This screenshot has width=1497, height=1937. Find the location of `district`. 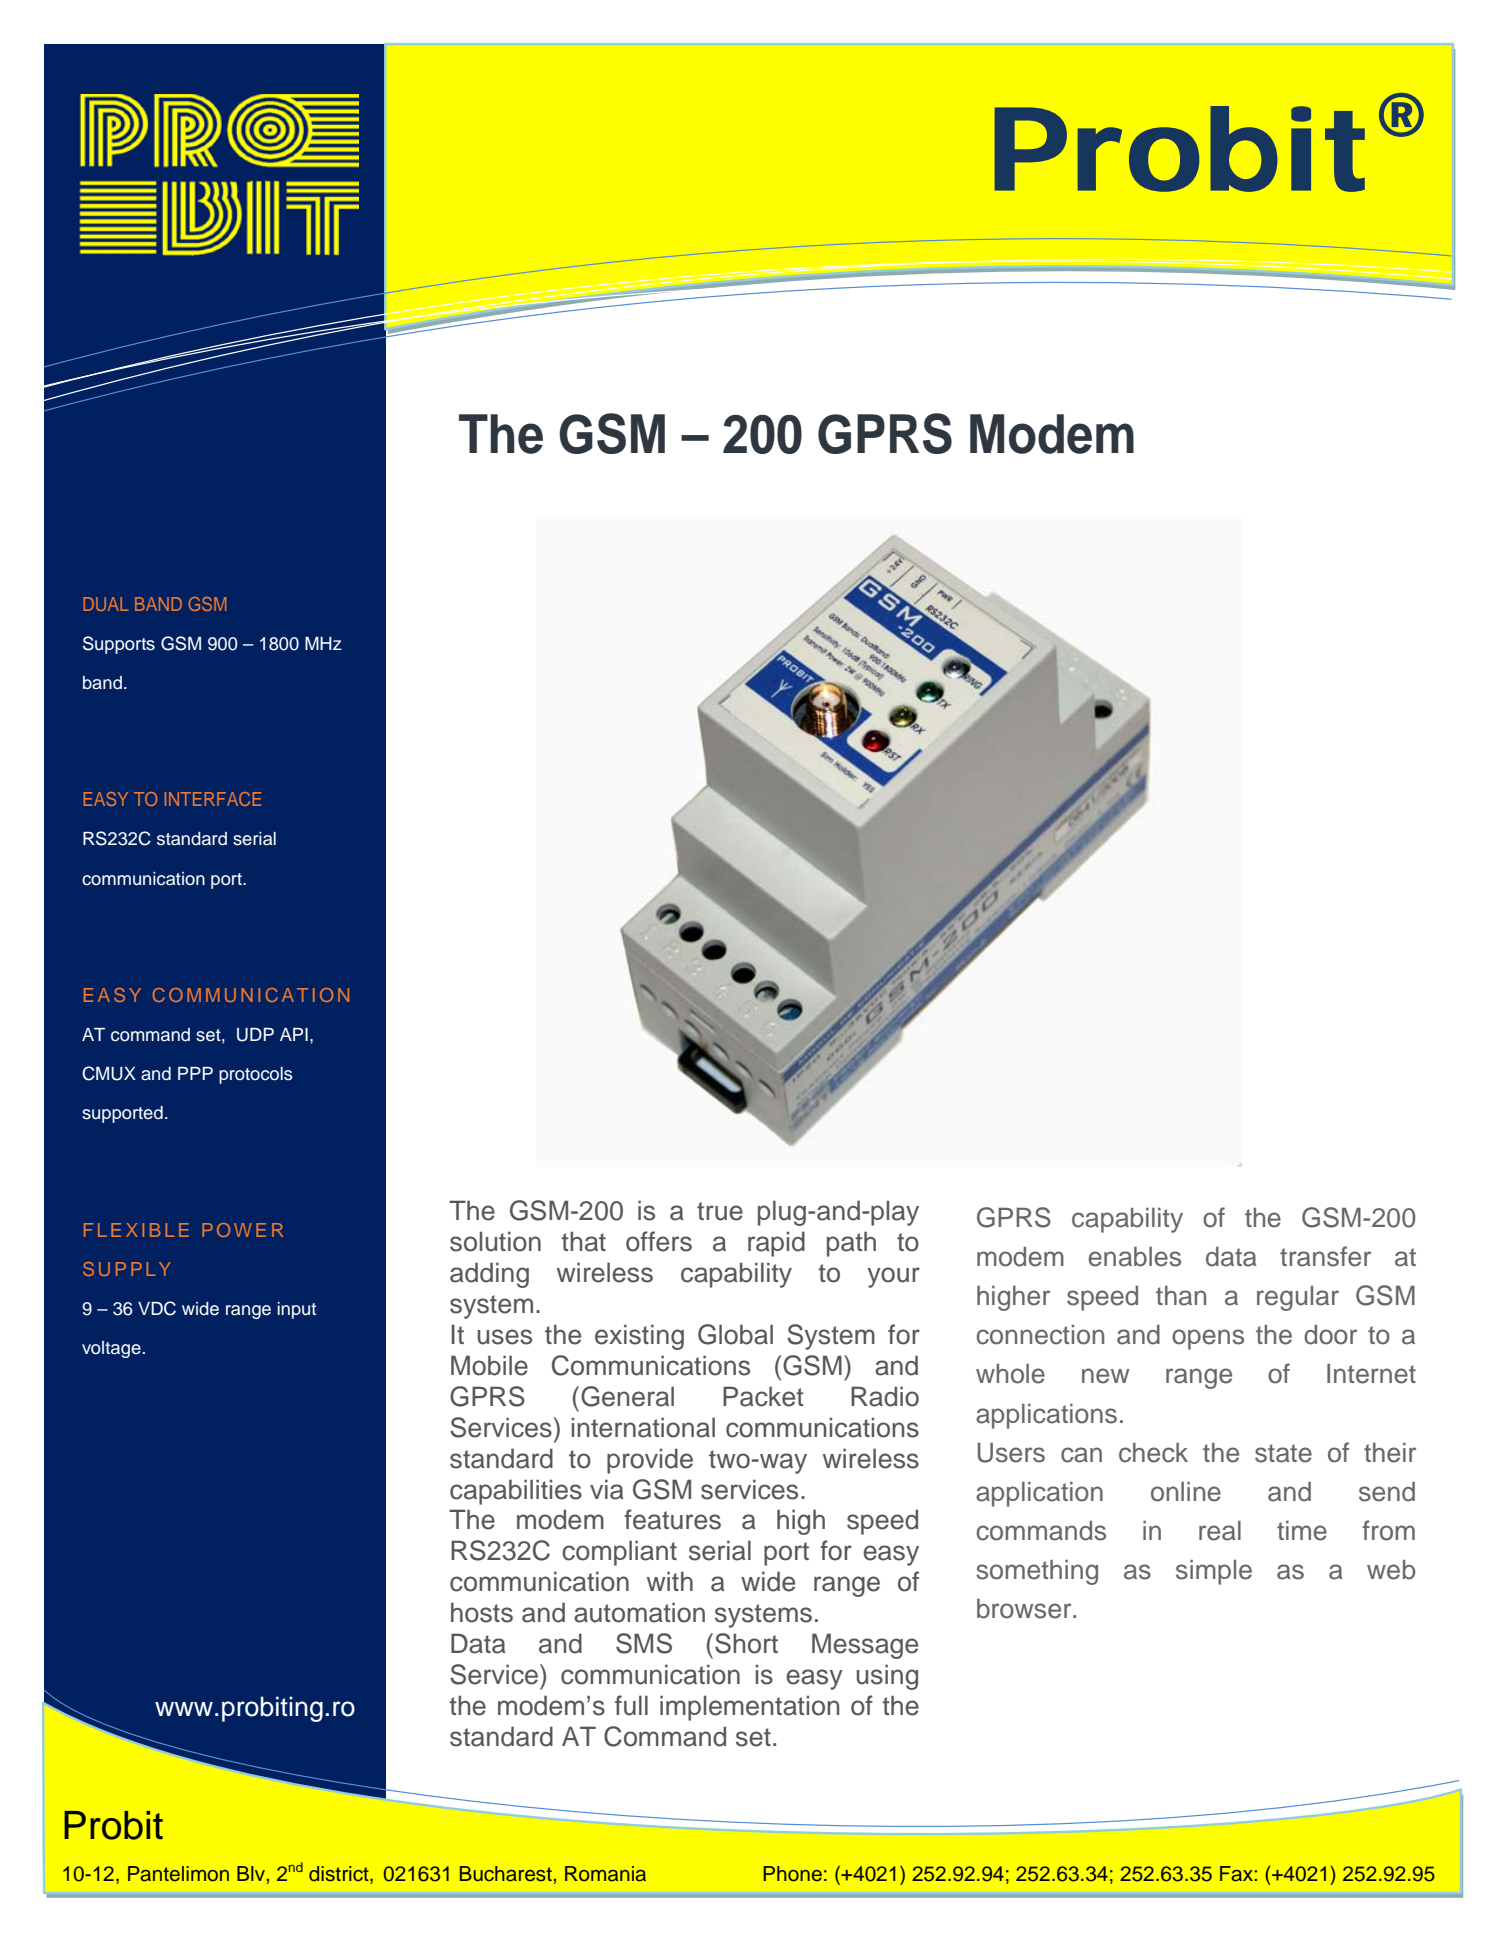

district is located at coordinates (340, 1875).
